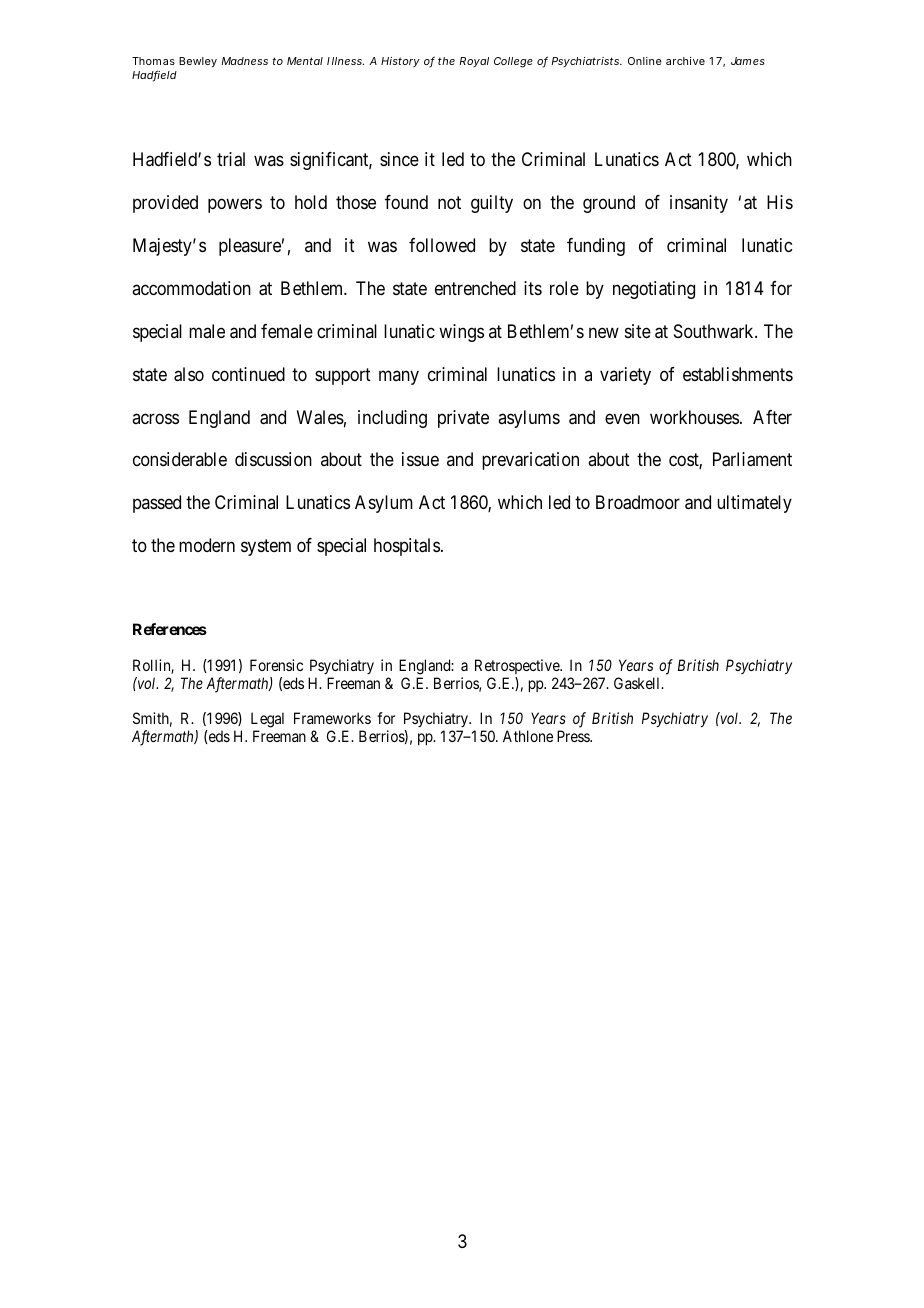  I want to click on accommodation, so click(191, 288).
